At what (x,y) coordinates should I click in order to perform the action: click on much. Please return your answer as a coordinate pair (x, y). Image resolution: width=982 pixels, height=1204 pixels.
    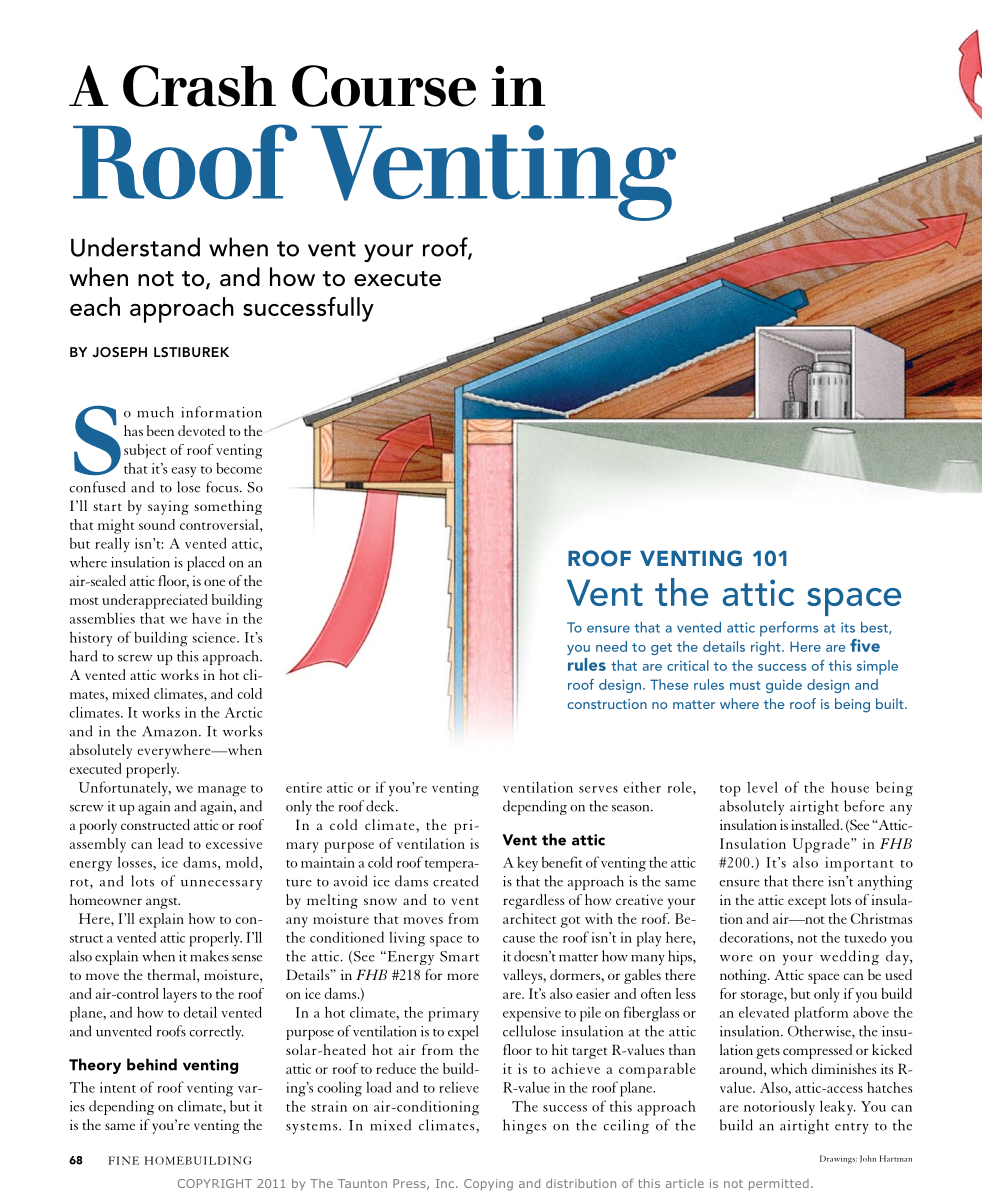
    Looking at the image, I should click on (155, 412).
